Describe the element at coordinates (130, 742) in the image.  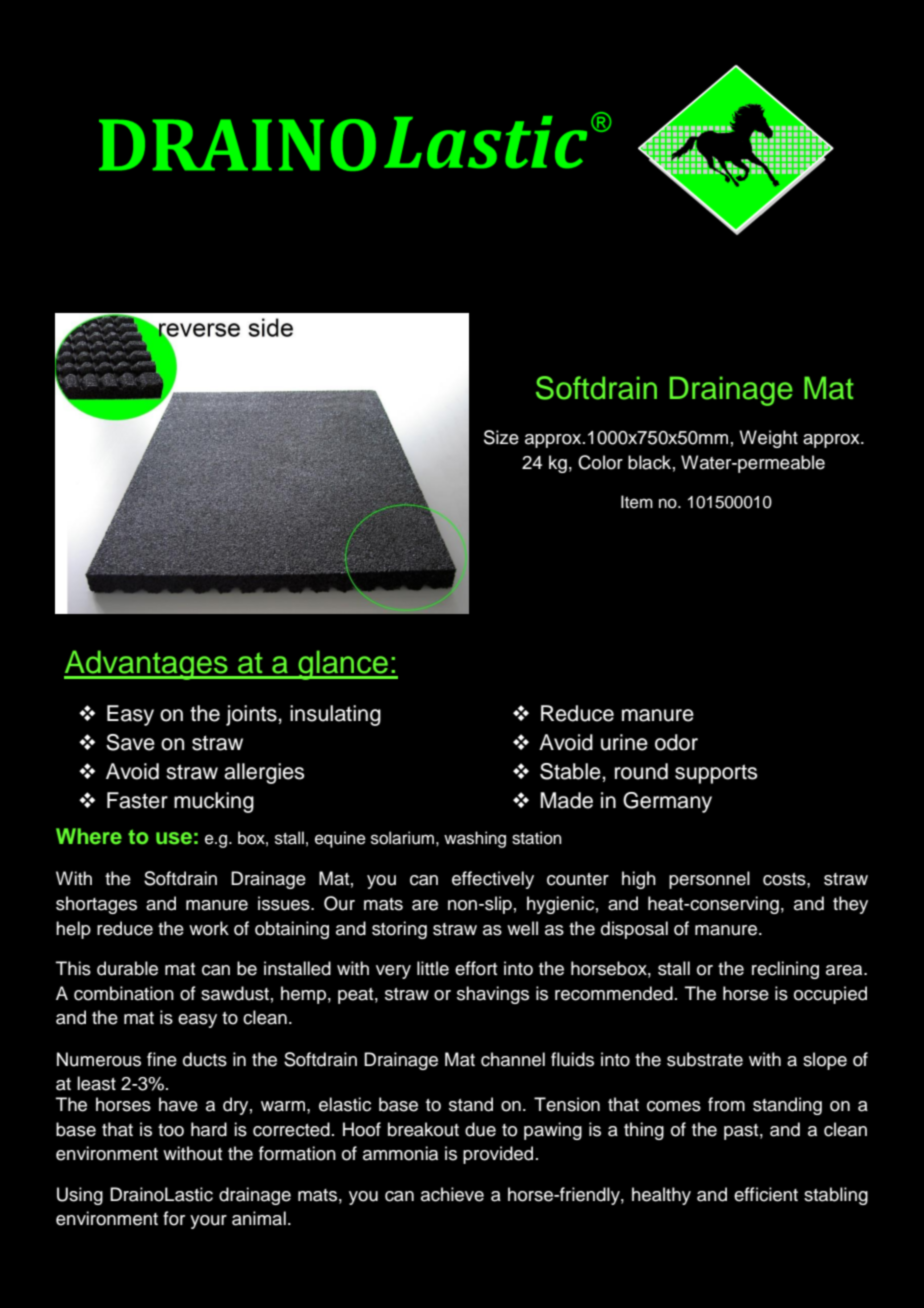
I see `Save` at that location.
